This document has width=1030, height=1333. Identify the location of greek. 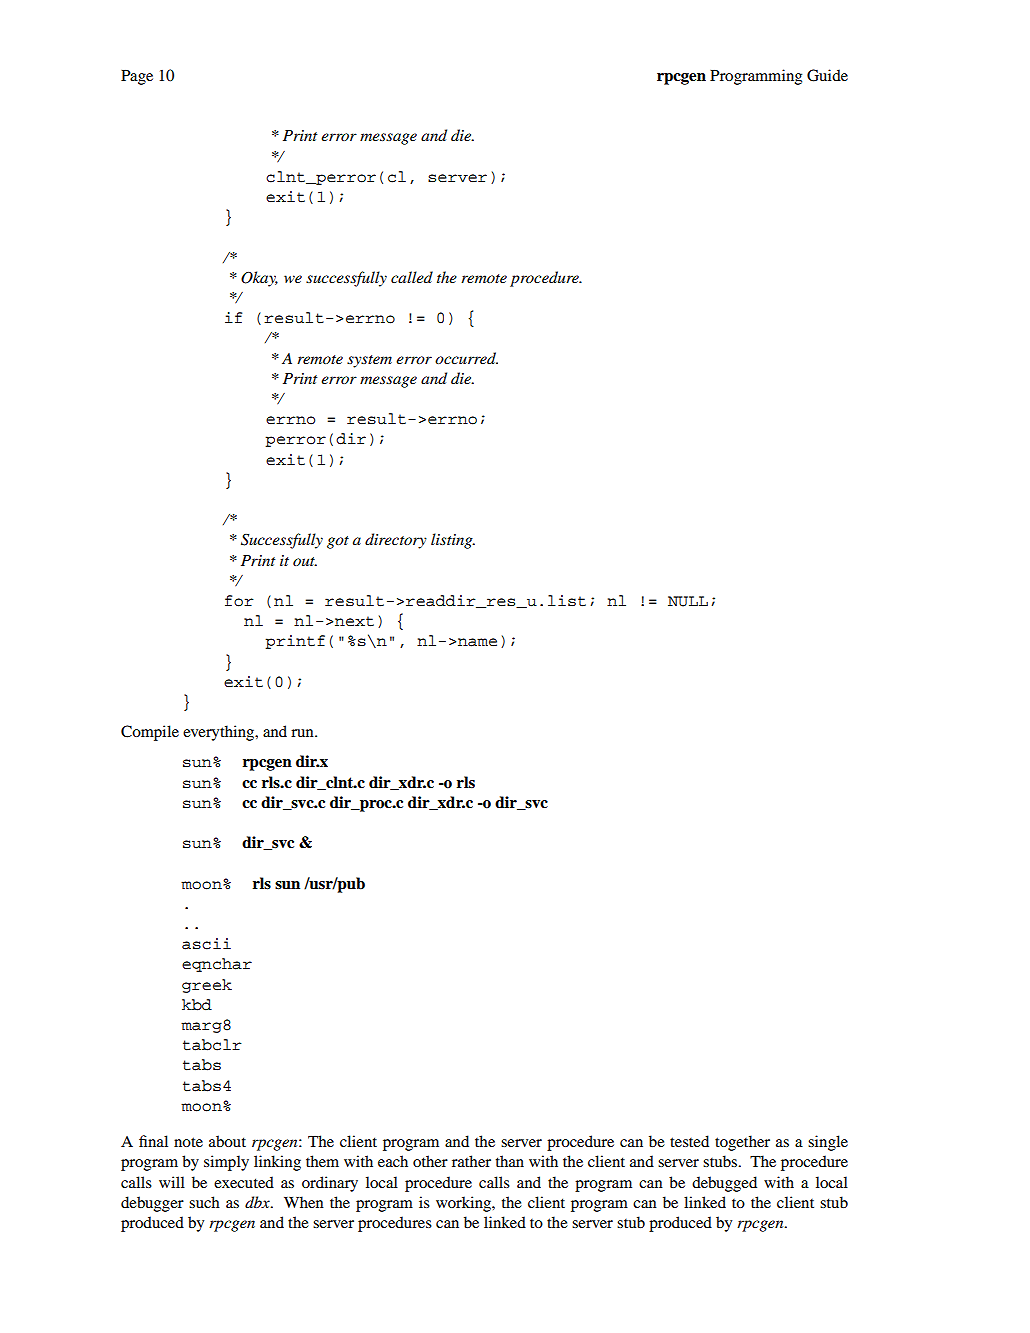
(207, 986).
